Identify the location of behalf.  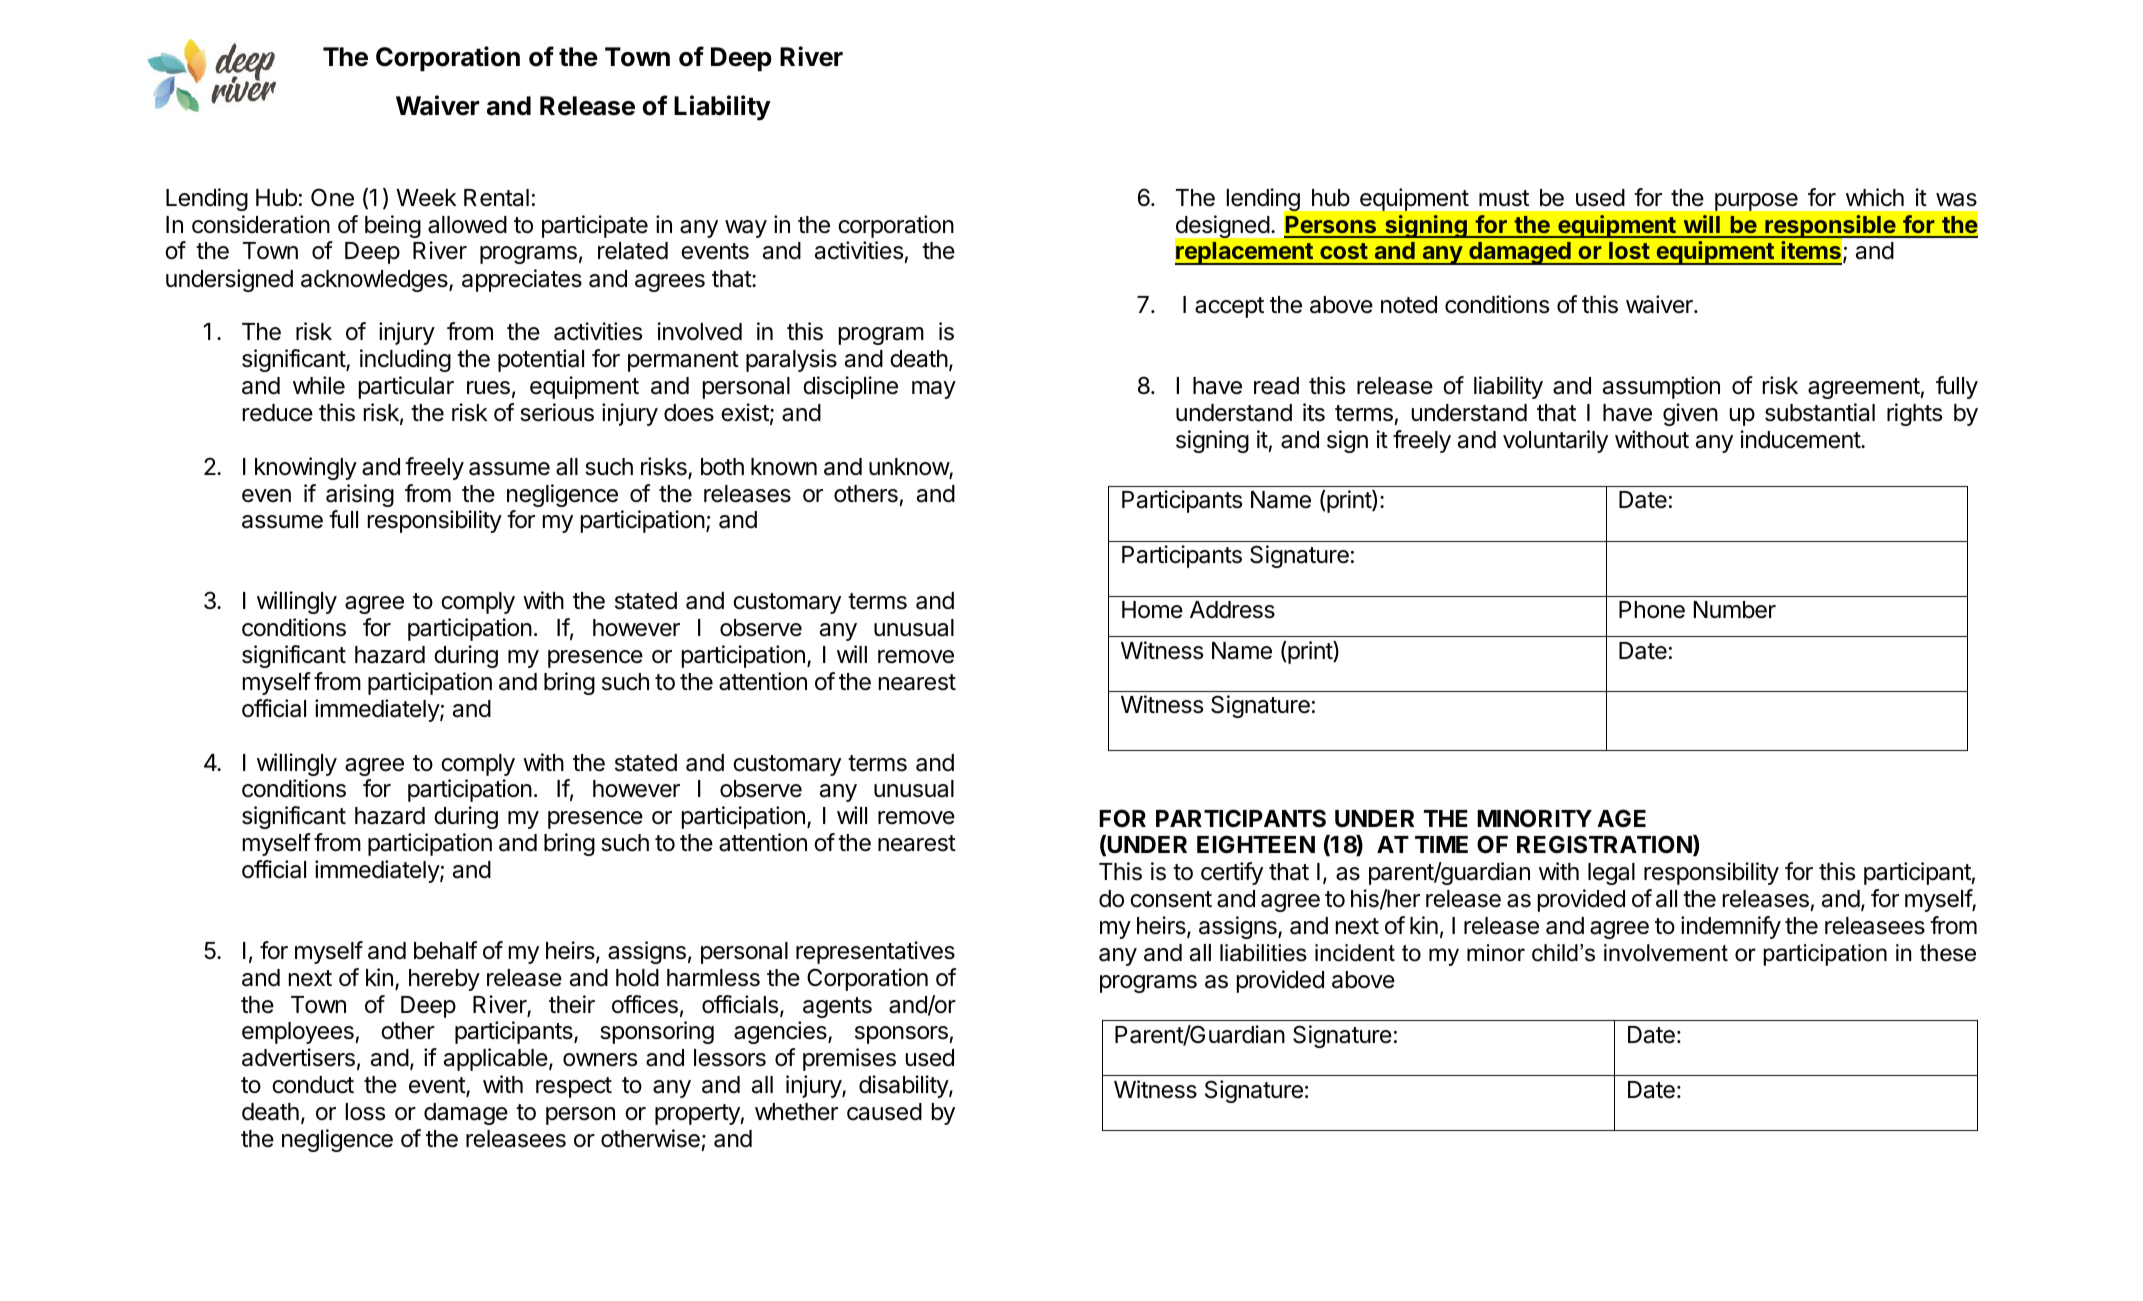
(445, 950).
